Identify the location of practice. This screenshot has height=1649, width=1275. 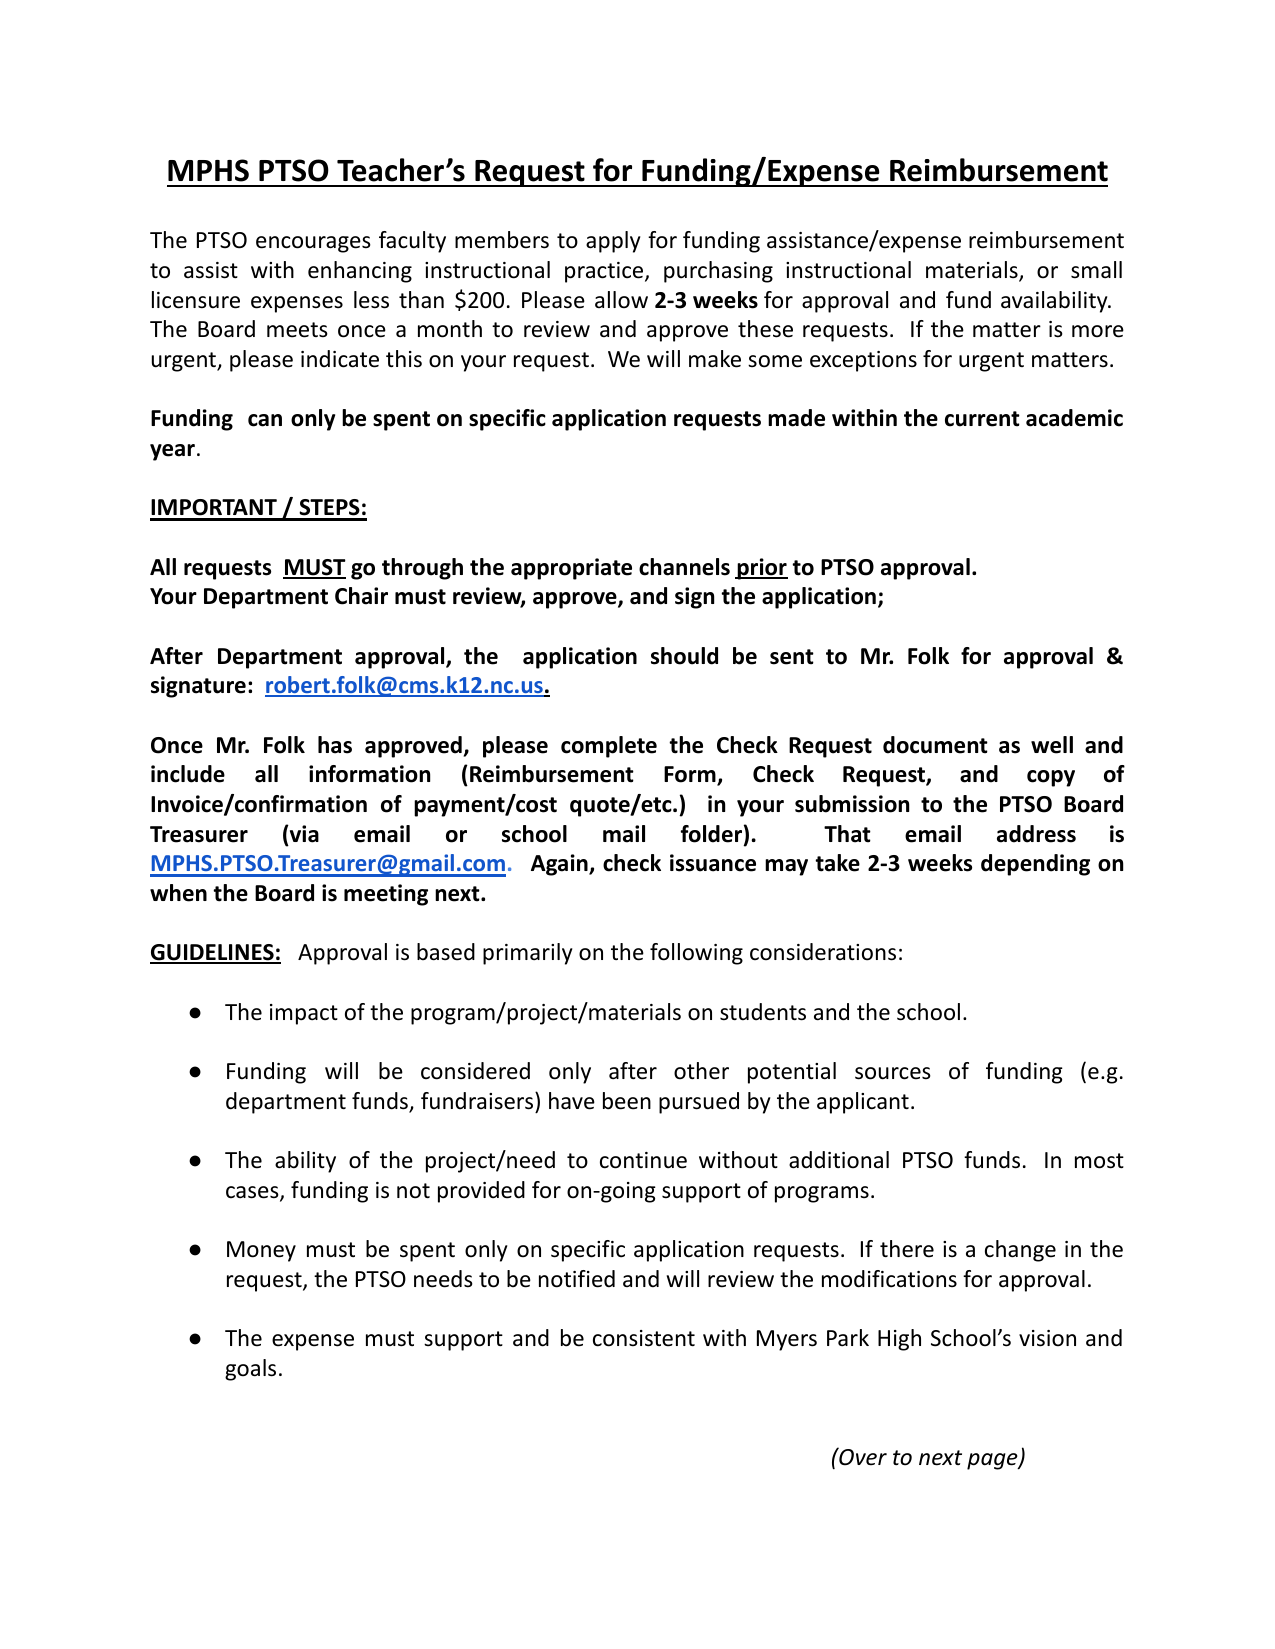
(605, 272).
